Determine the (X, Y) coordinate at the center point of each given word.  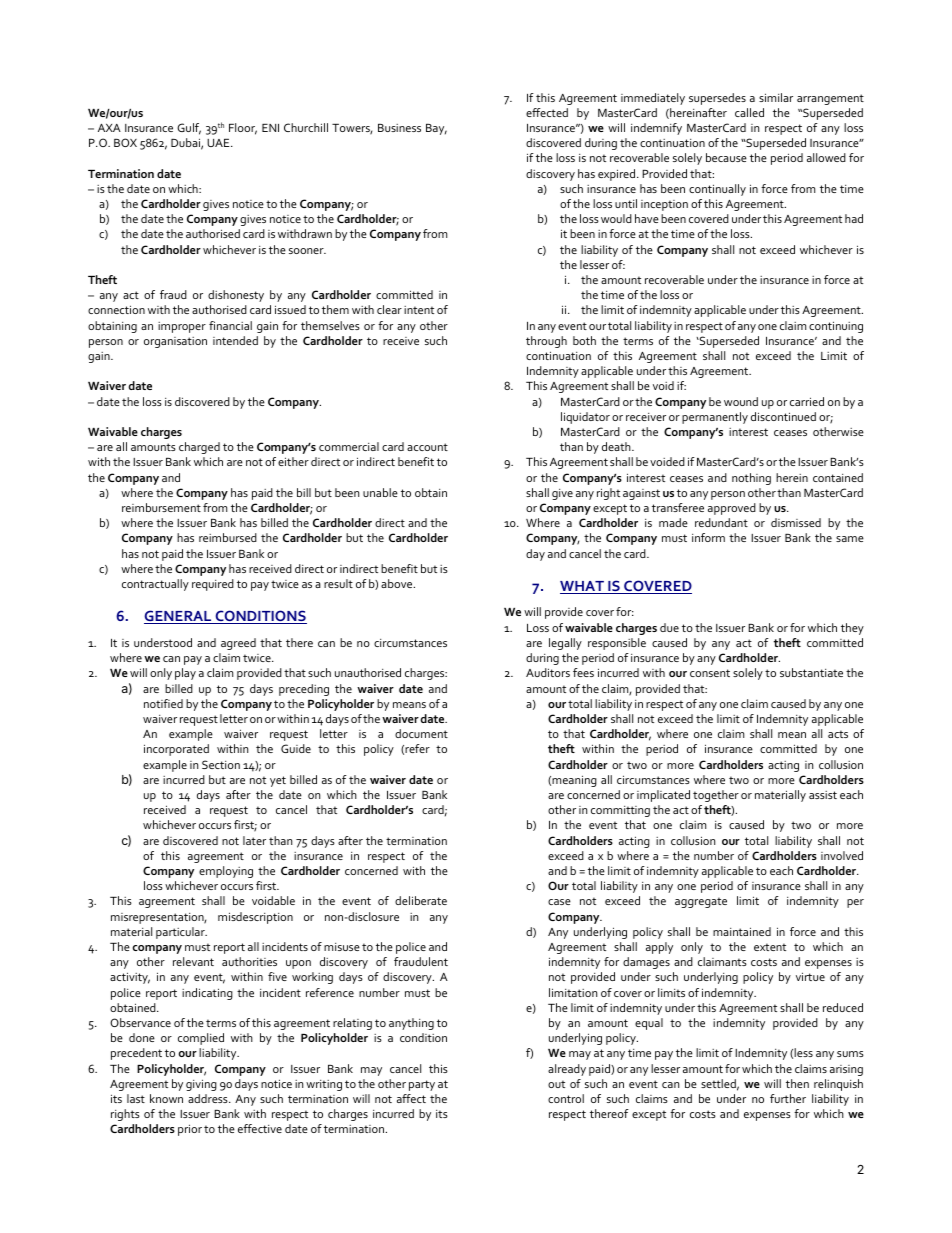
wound (741, 401)
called (749, 112)
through (546, 342)
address (209, 1098)
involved (842, 855)
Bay (436, 129)
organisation (175, 342)
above (398, 583)
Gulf (189, 129)
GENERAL (179, 617)
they (852, 629)
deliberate (421, 900)
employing (226, 872)
